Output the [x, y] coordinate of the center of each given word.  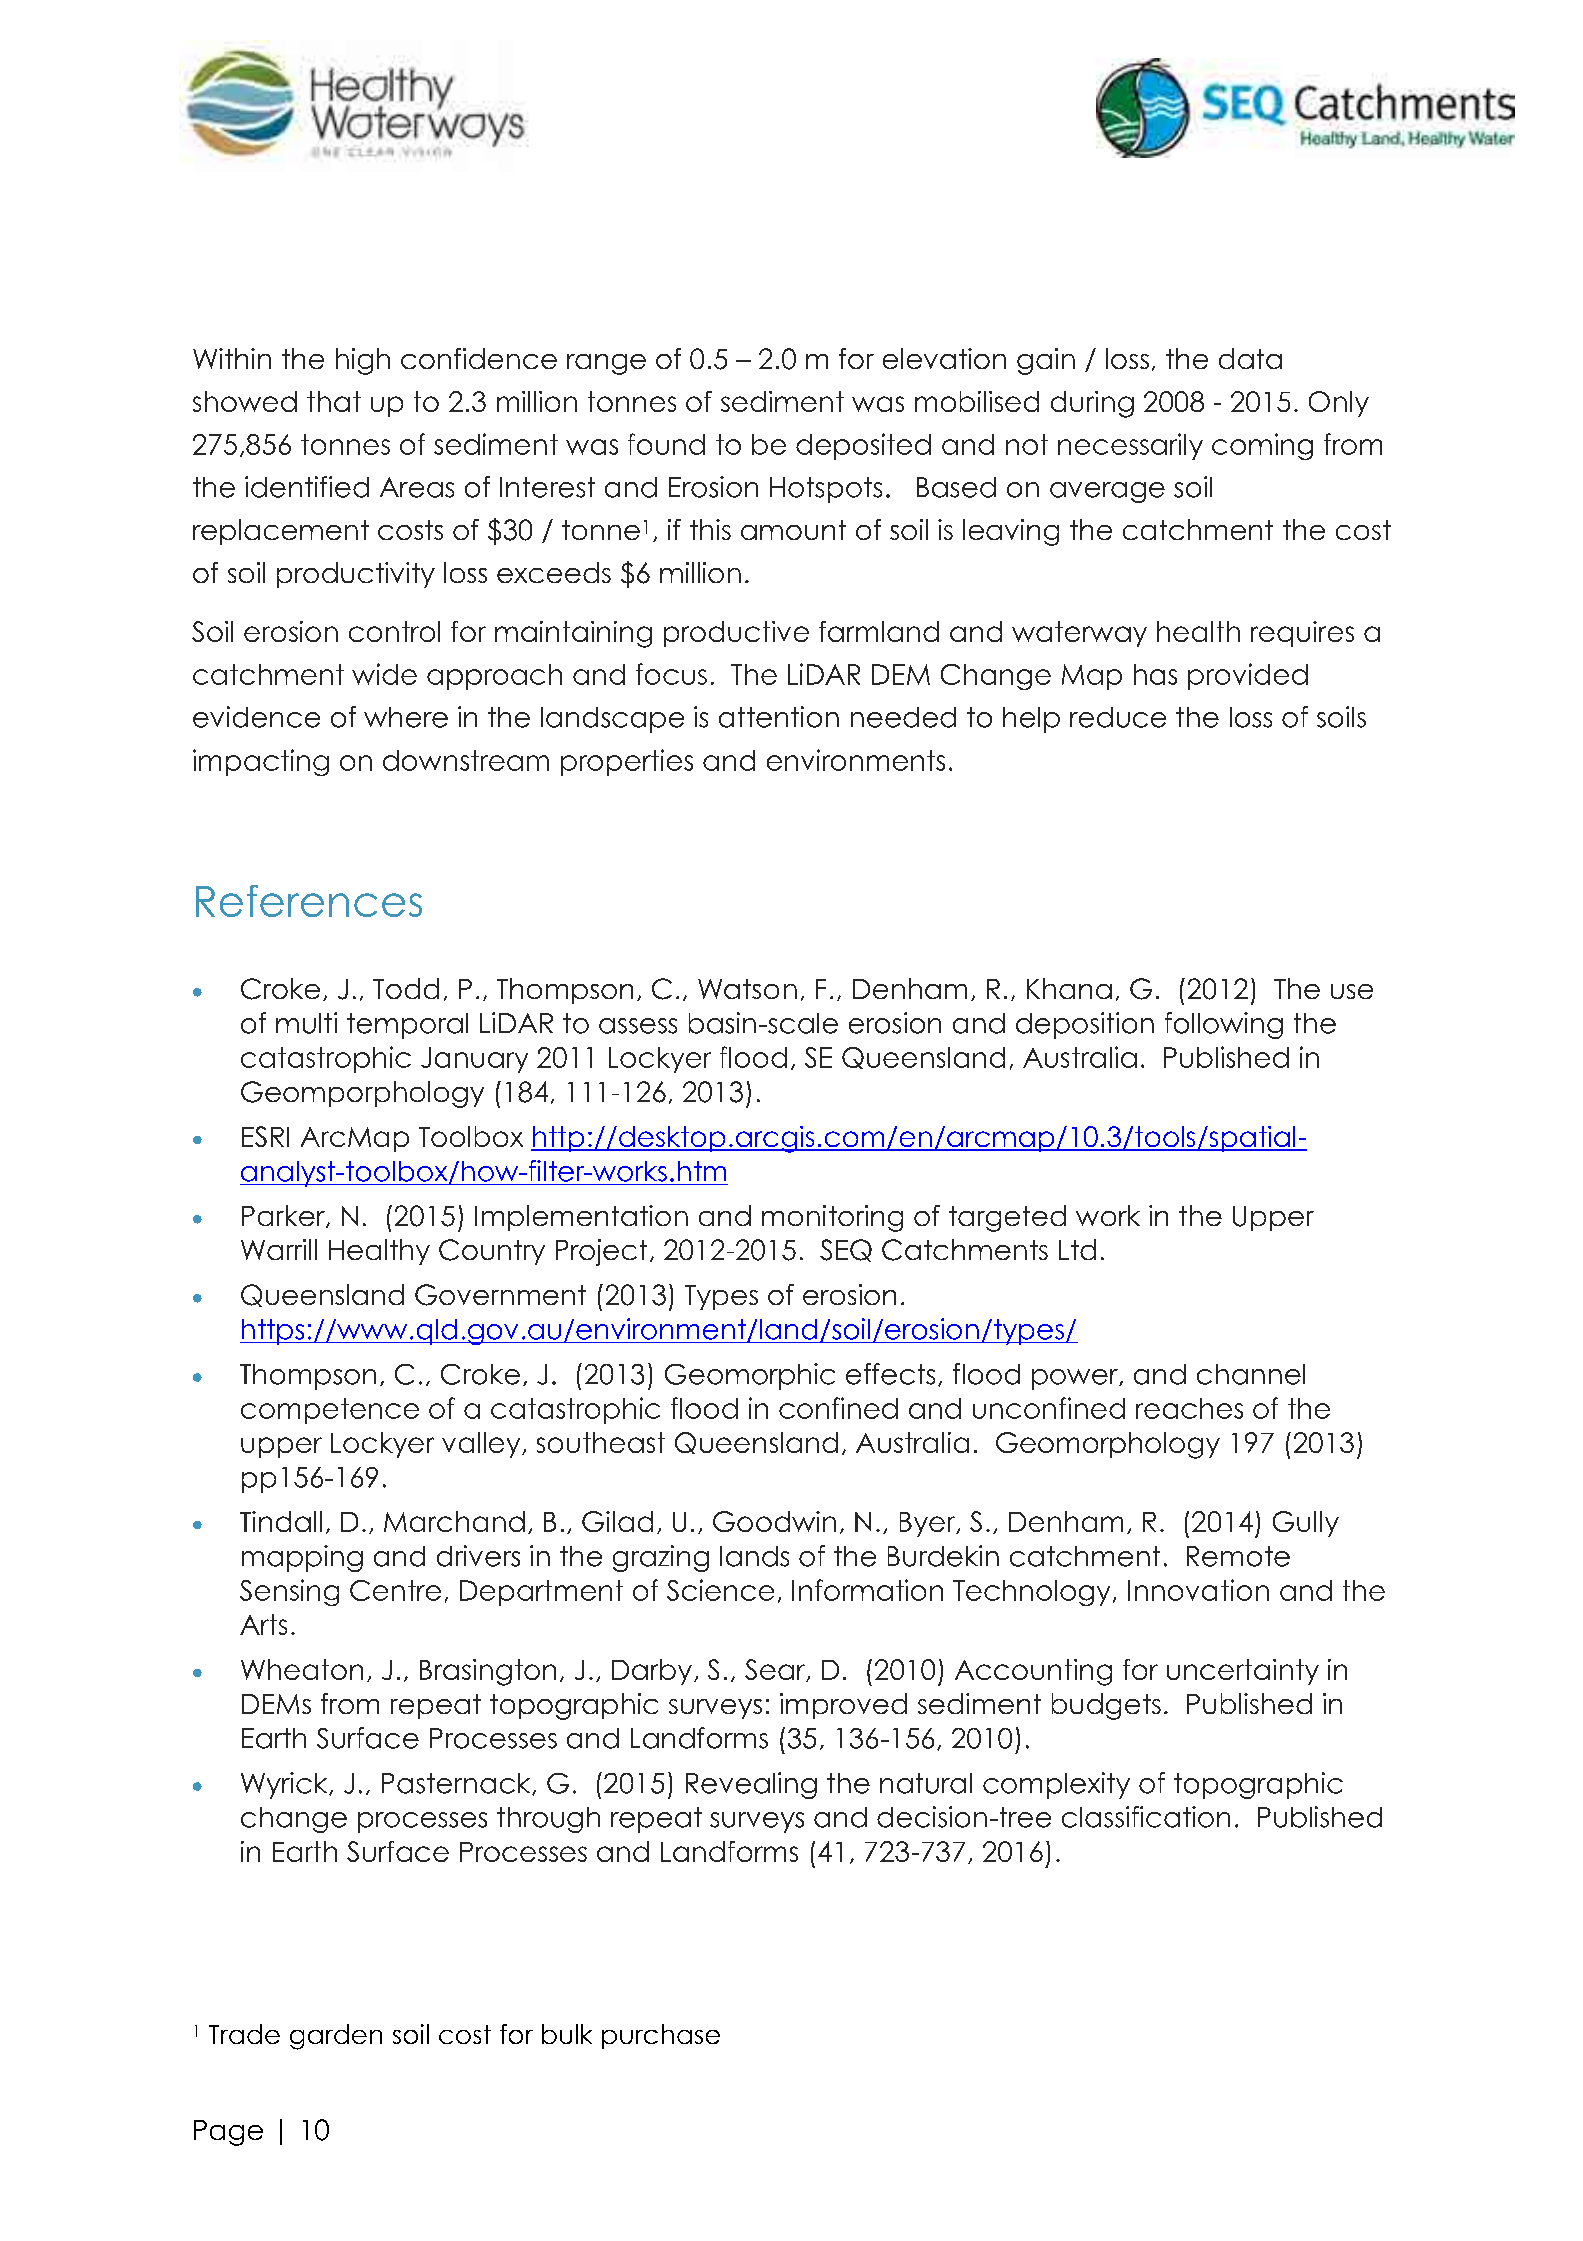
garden [336, 2037]
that [334, 401]
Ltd [1077, 1249]
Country [492, 1252]
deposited [863, 446]
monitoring [832, 1218]
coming [1262, 446]
